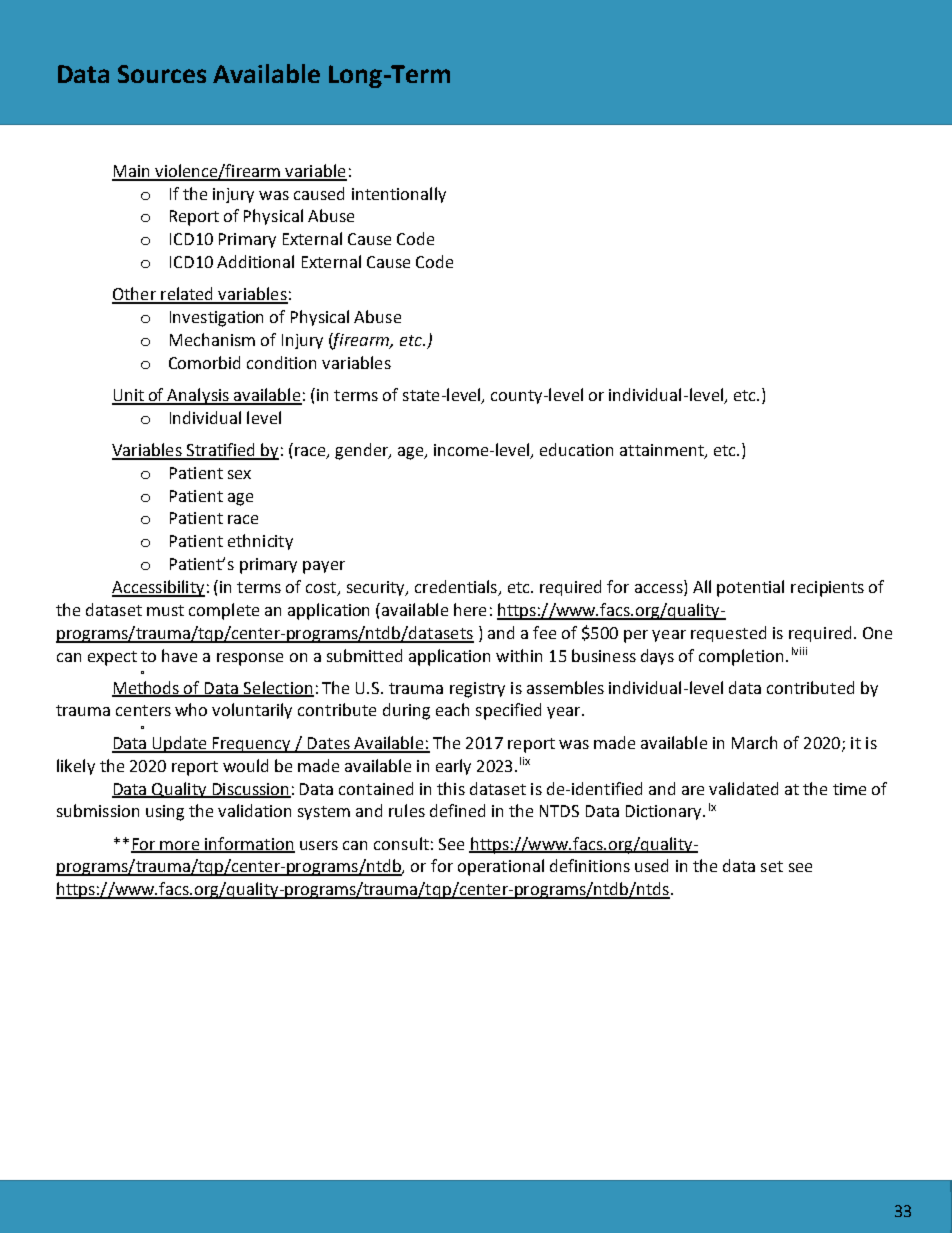 This document has width=952, height=1233. What do you see at coordinates (281, 362) in the document?
I see `condition` at bounding box center [281, 362].
